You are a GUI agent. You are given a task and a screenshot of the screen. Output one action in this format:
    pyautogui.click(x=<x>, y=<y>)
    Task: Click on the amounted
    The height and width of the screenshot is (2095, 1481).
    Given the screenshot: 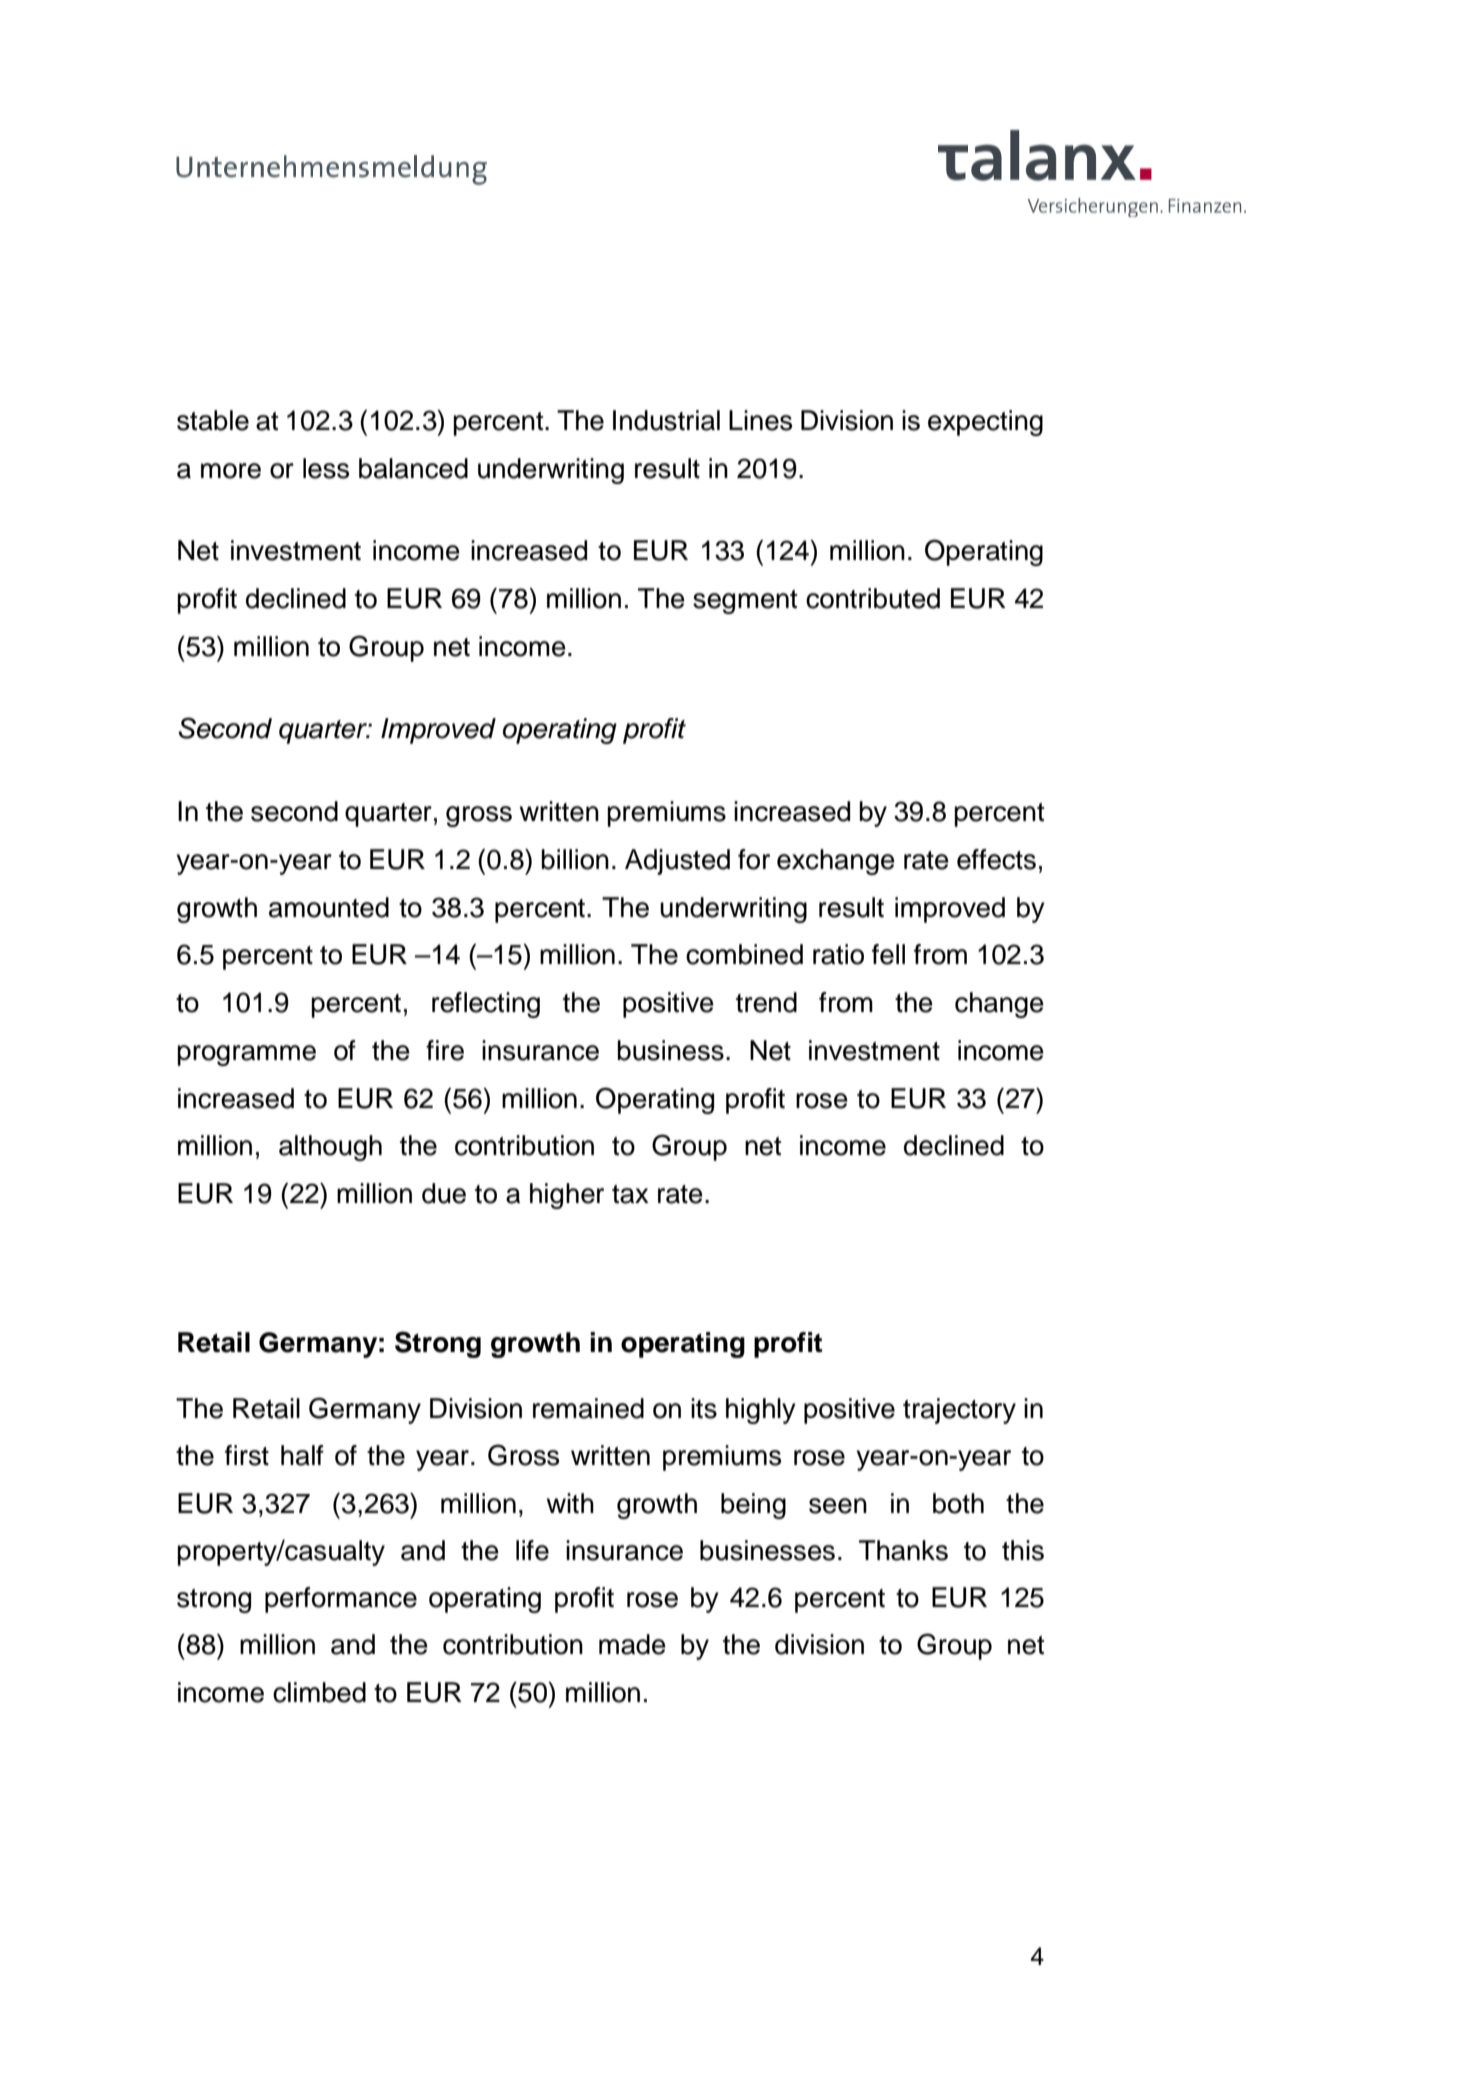 What is the action you would take?
    pyautogui.click(x=329, y=907)
